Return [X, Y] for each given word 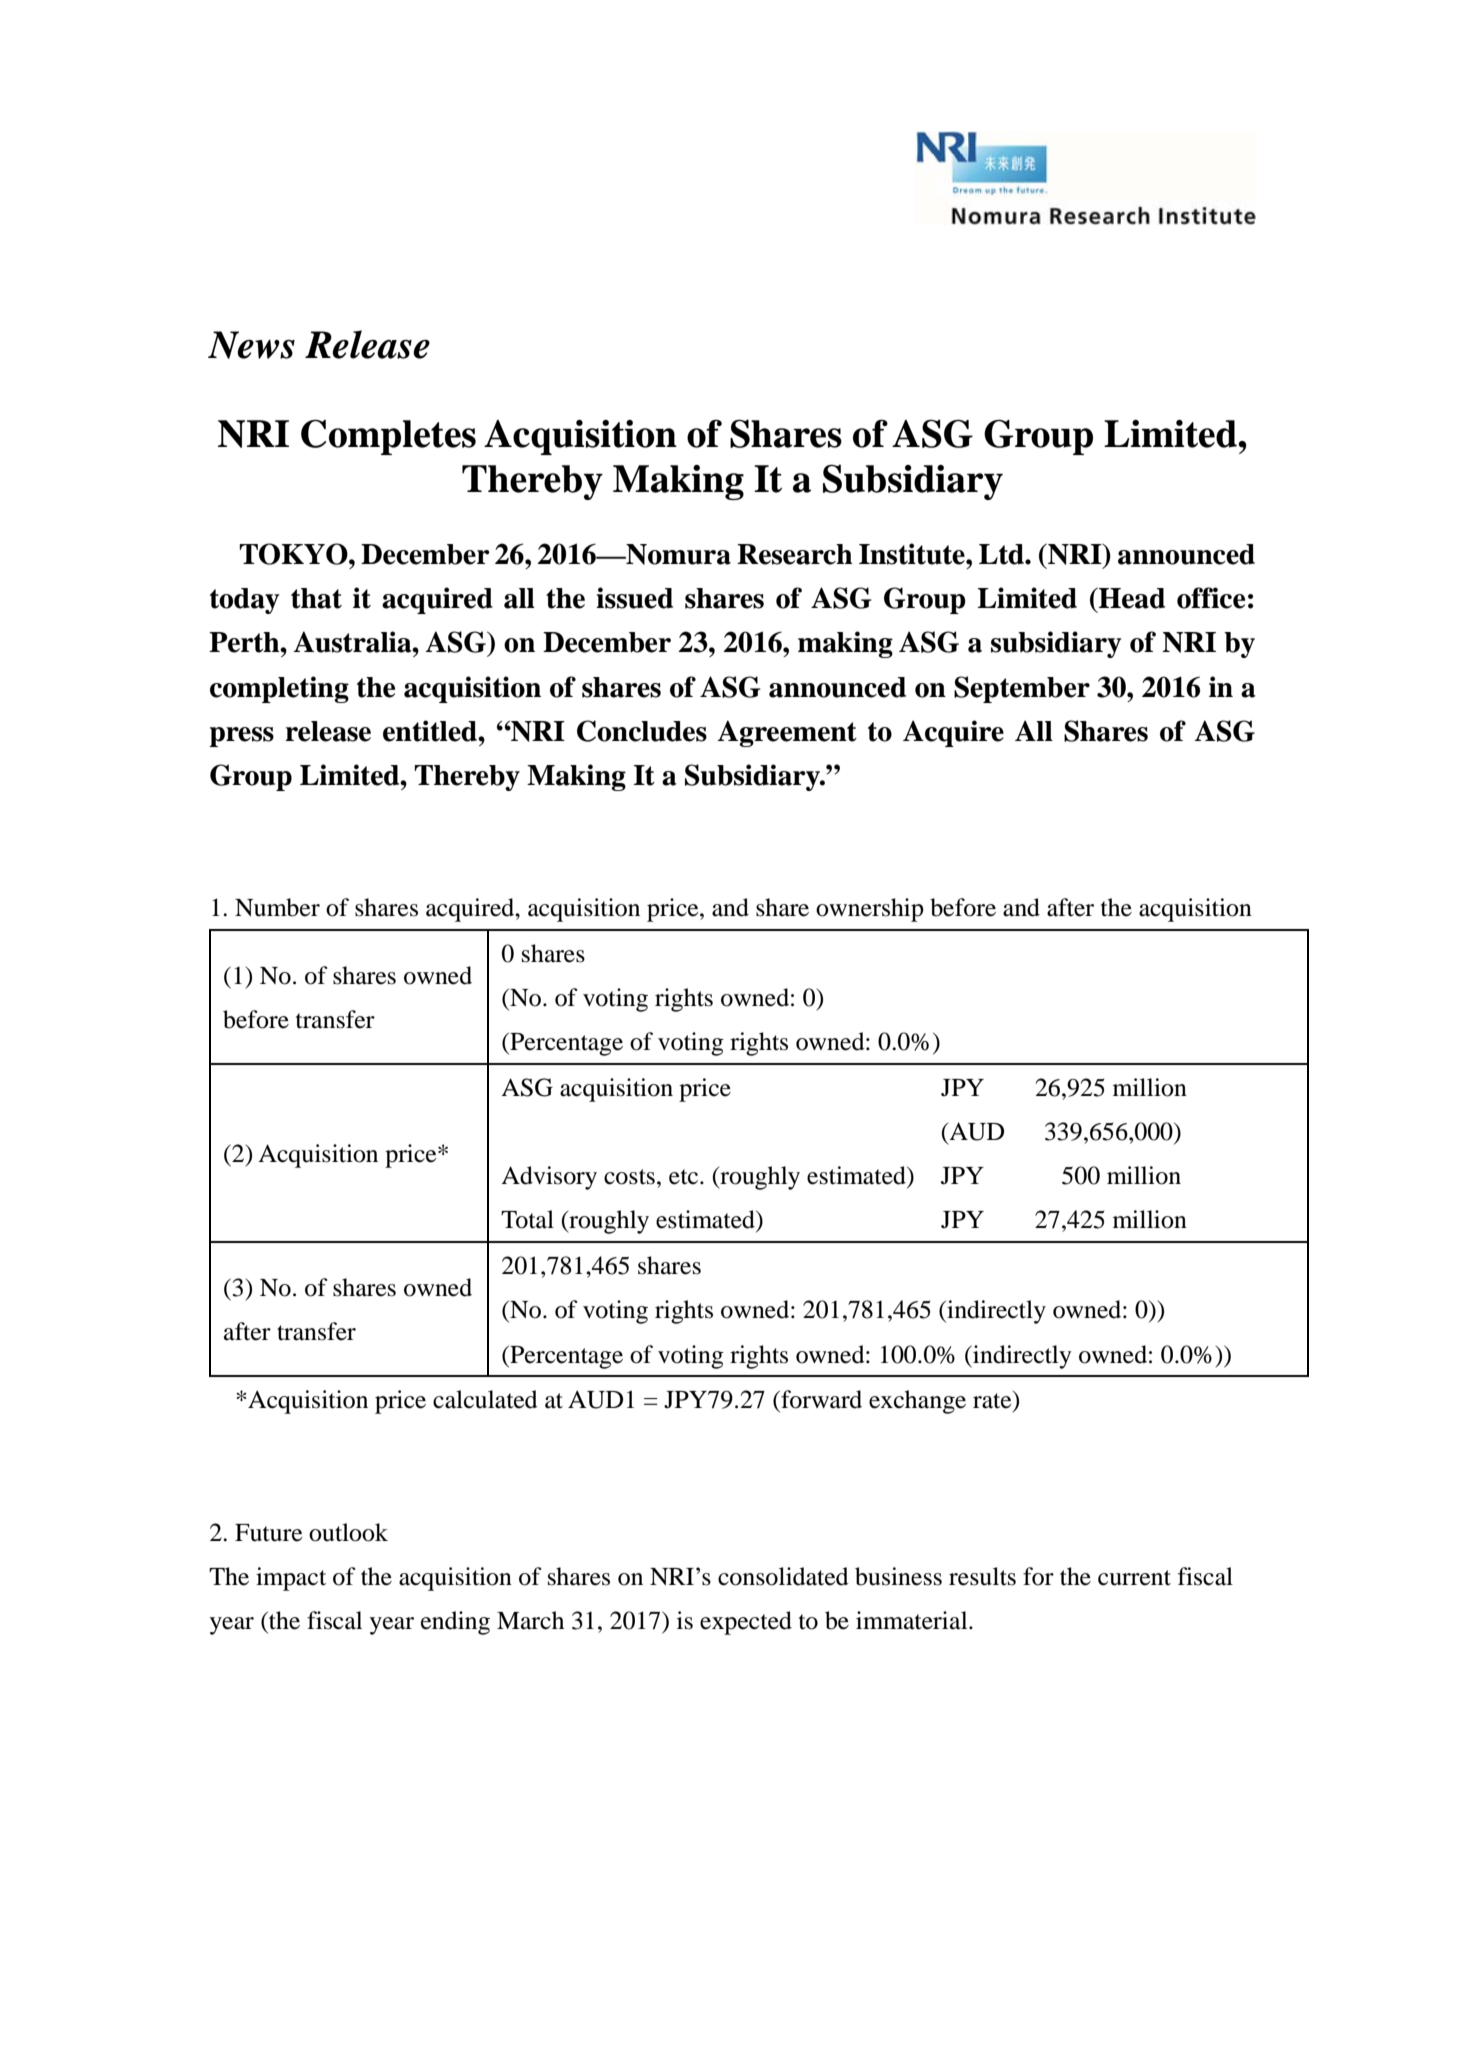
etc [685, 1177]
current [1134, 1578]
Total [527, 1219]
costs [629, 1177]
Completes [388, 437]
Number [277, 907]
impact [291, 1579]
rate [993, 1401]
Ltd [1002, 554]
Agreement [787, 733]
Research [795, 554]
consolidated [783, 1576]
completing [279, 689]
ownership [870, 910]
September [1022, 689]
